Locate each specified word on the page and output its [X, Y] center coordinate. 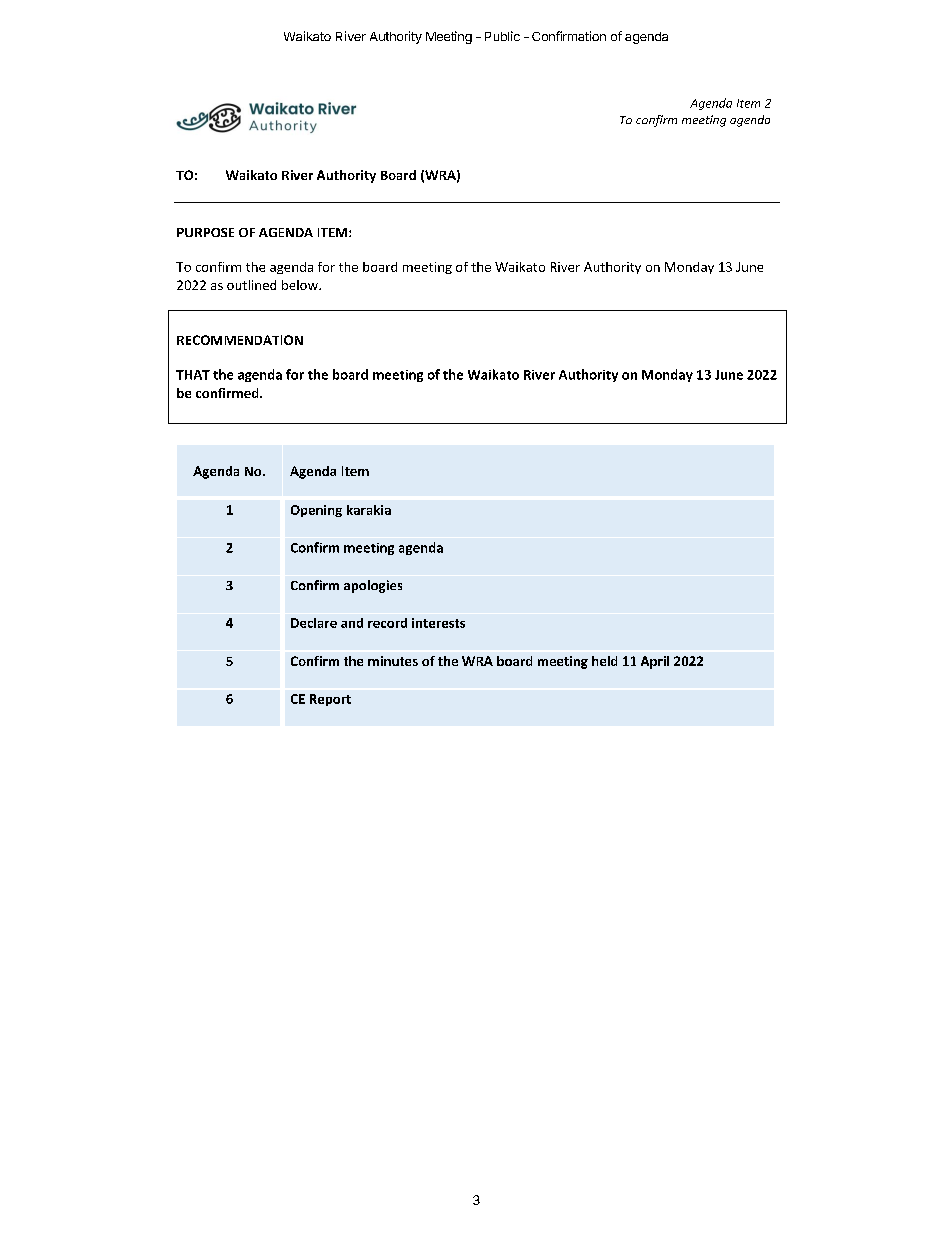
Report [330, 700]
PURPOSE [205, 232]
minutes [393, 661]
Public [502, 36]
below [301, 285]
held [604, 661]
